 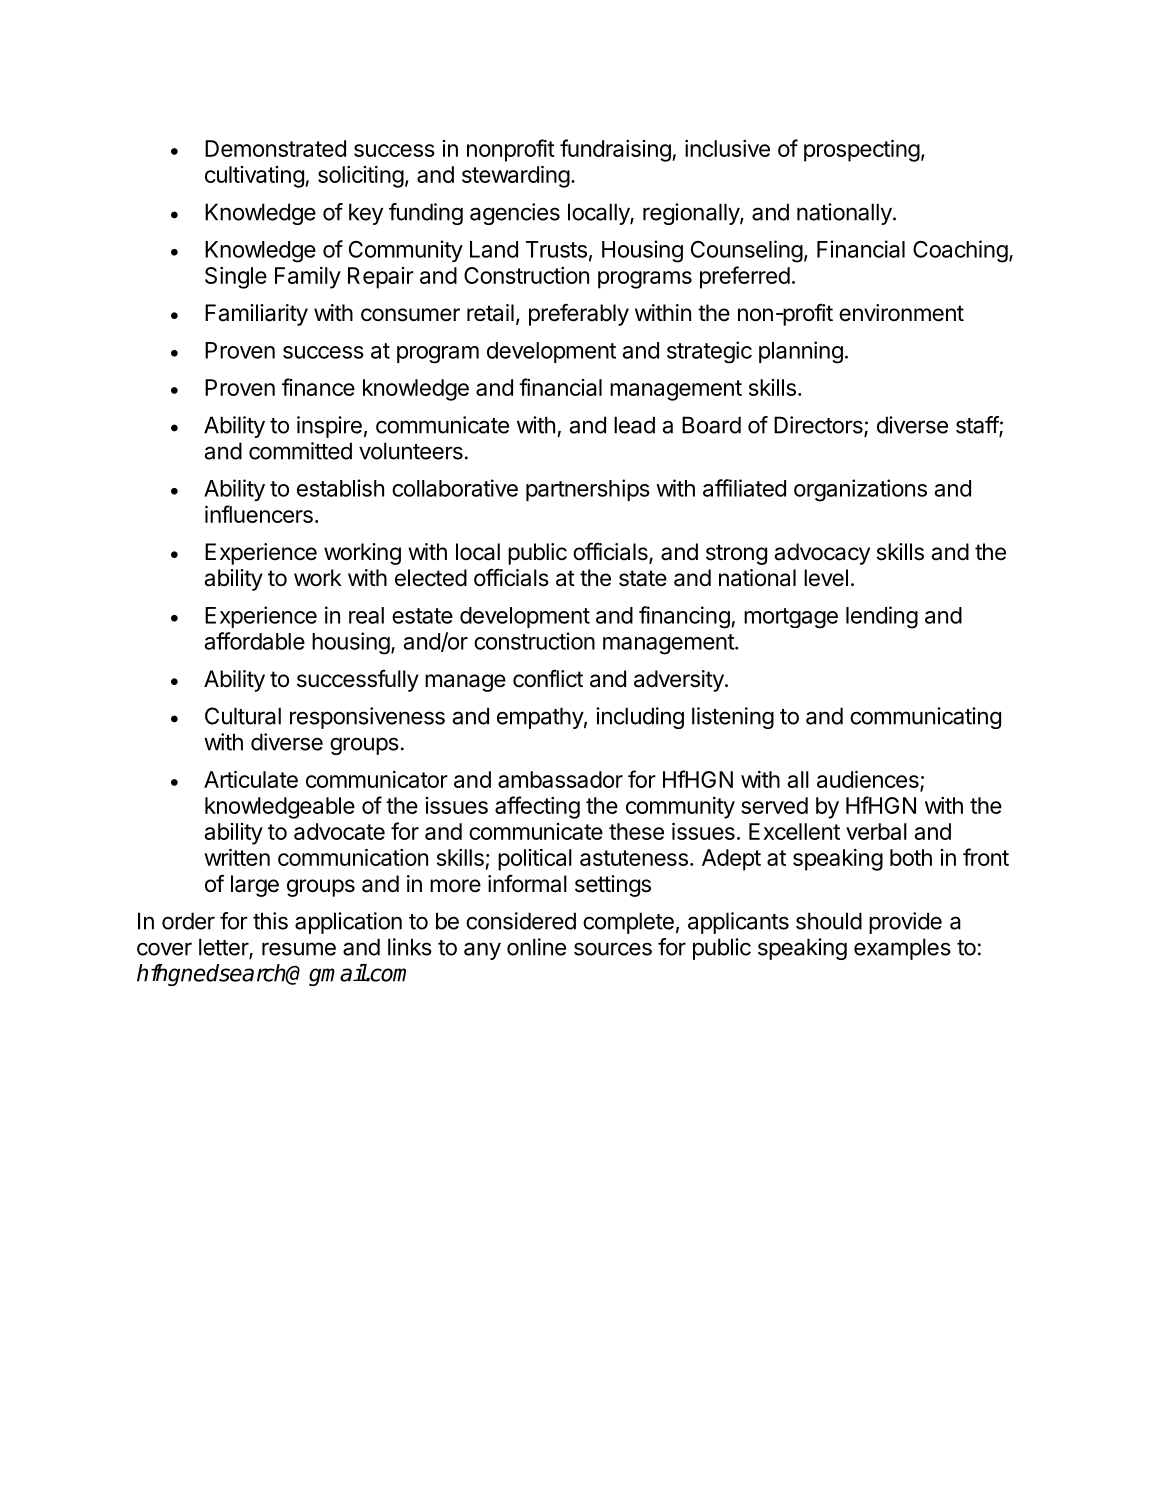 I want to click on advocacy, so click(x=822, y=554).
